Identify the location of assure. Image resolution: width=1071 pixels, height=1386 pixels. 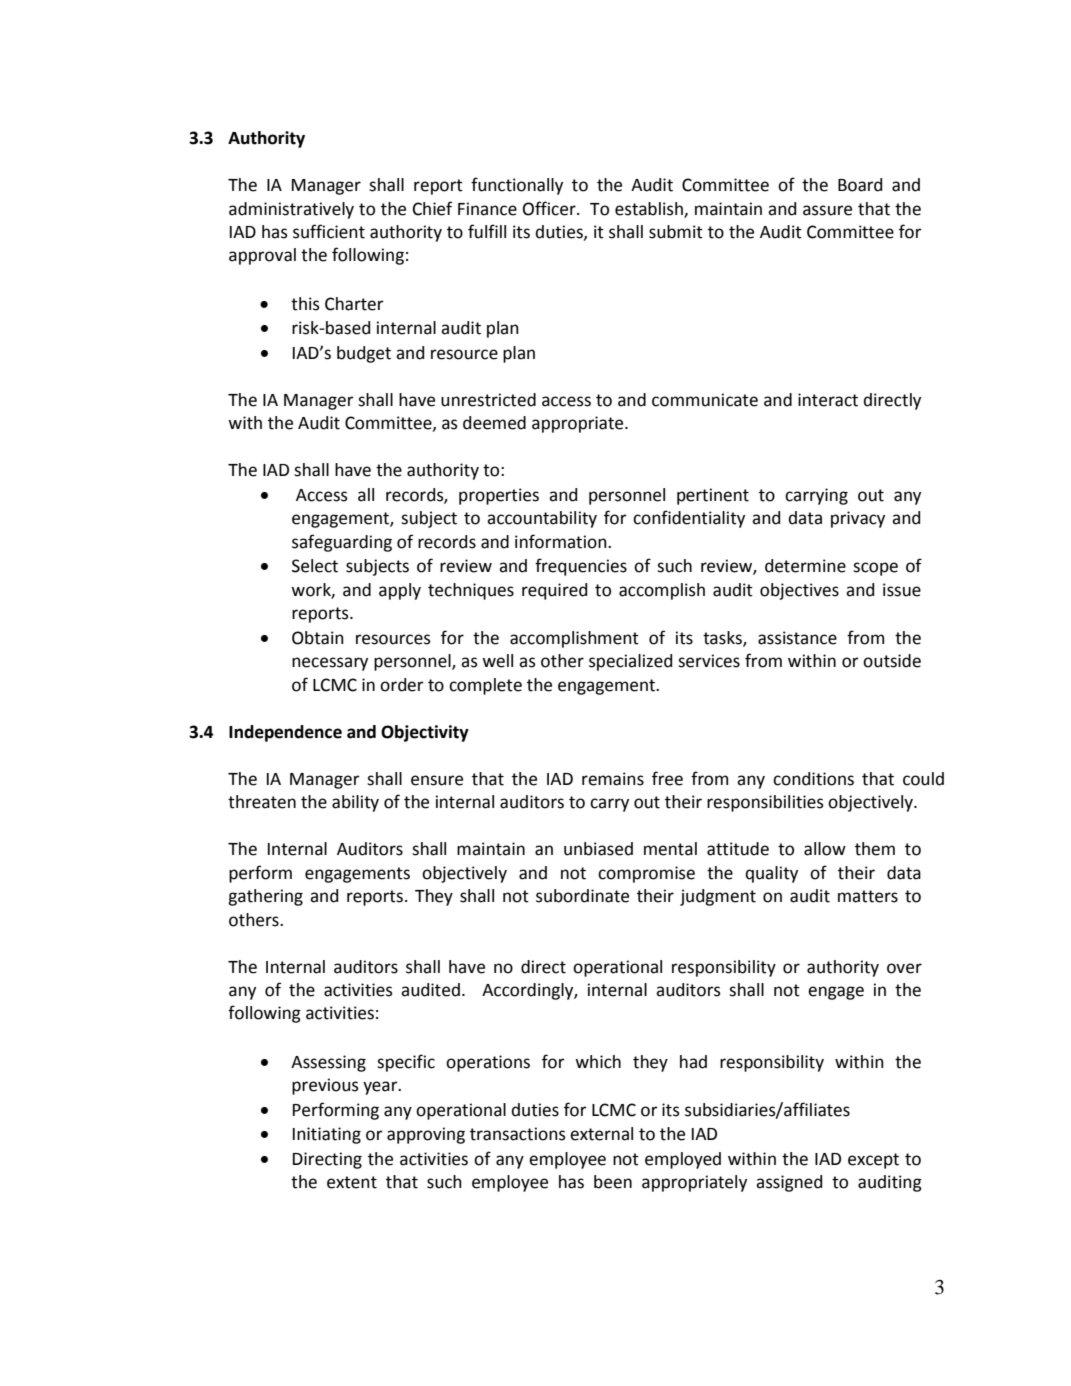
(827, 210).
